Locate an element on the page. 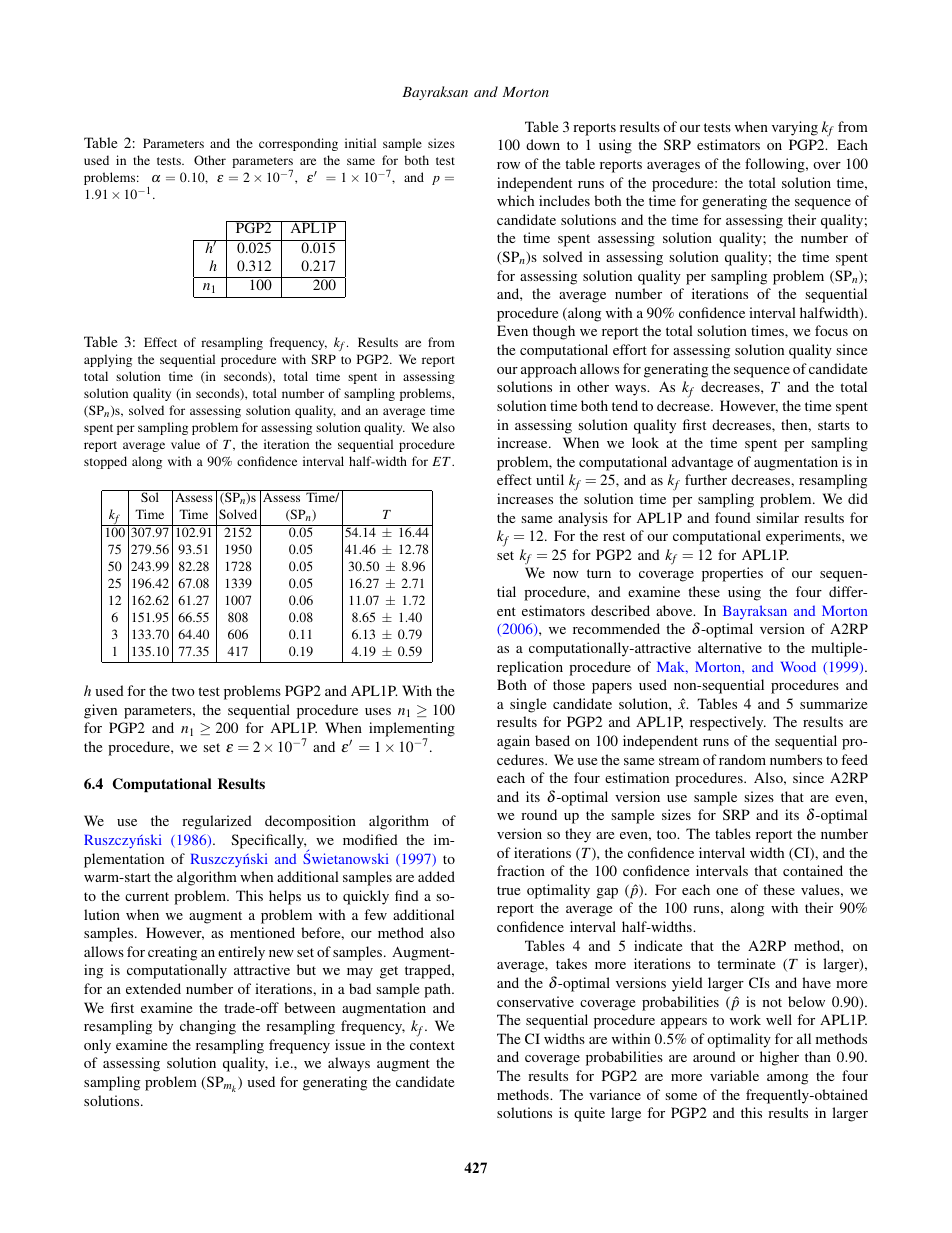 This image has width=952, height=1233. varying is located at coordinates (795, 128).
